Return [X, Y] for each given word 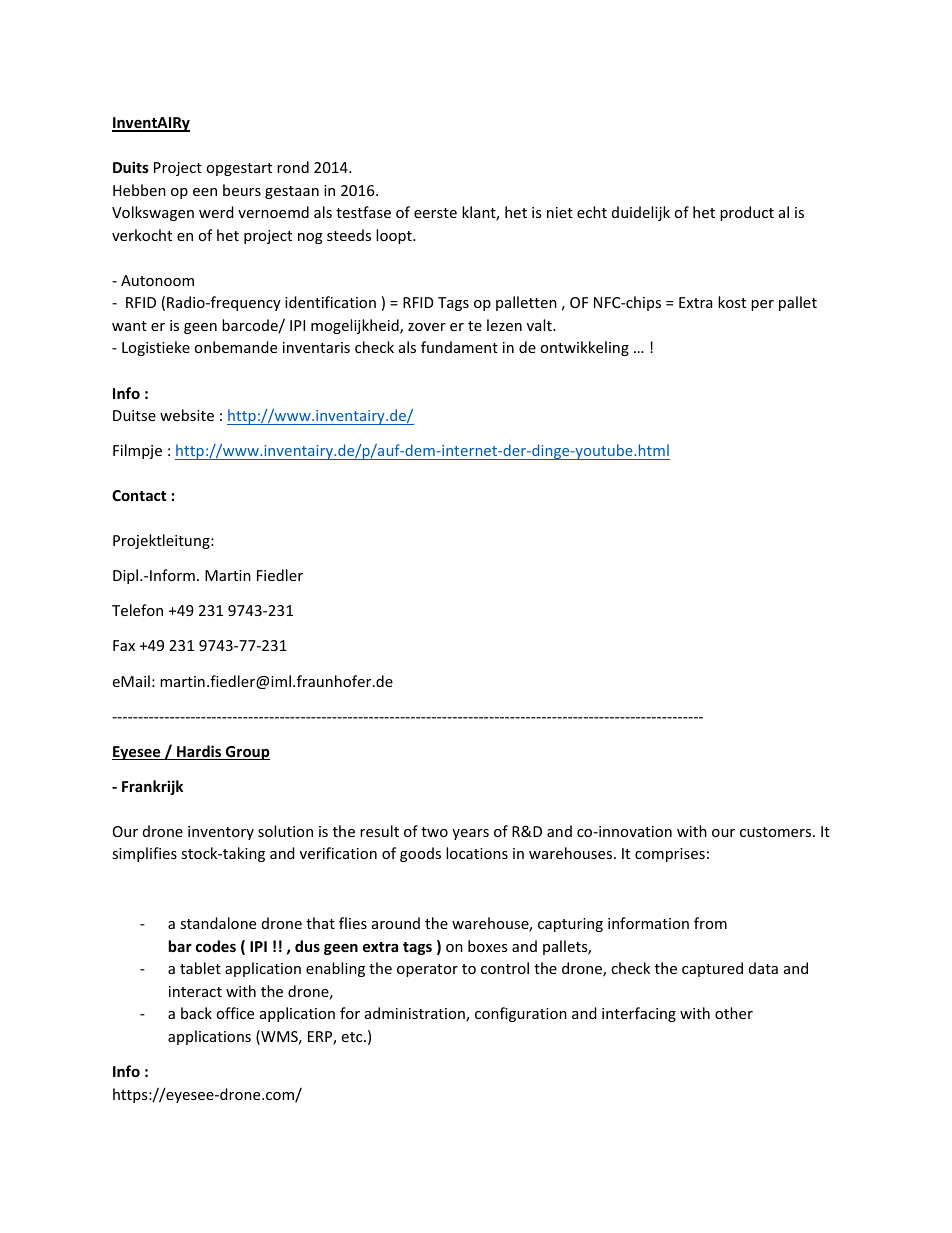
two [434, 832]
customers [777, 832]
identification [330, 302]
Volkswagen [153, 213]
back [196, 1013]
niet [560, 212]
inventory [221, 833]
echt [592, 212]
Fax [124, 645]
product [747, 213]
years [470, 834]
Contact [139, 495]
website [187, 415]
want [129, 326]
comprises [670, 855]
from [710, 923]
